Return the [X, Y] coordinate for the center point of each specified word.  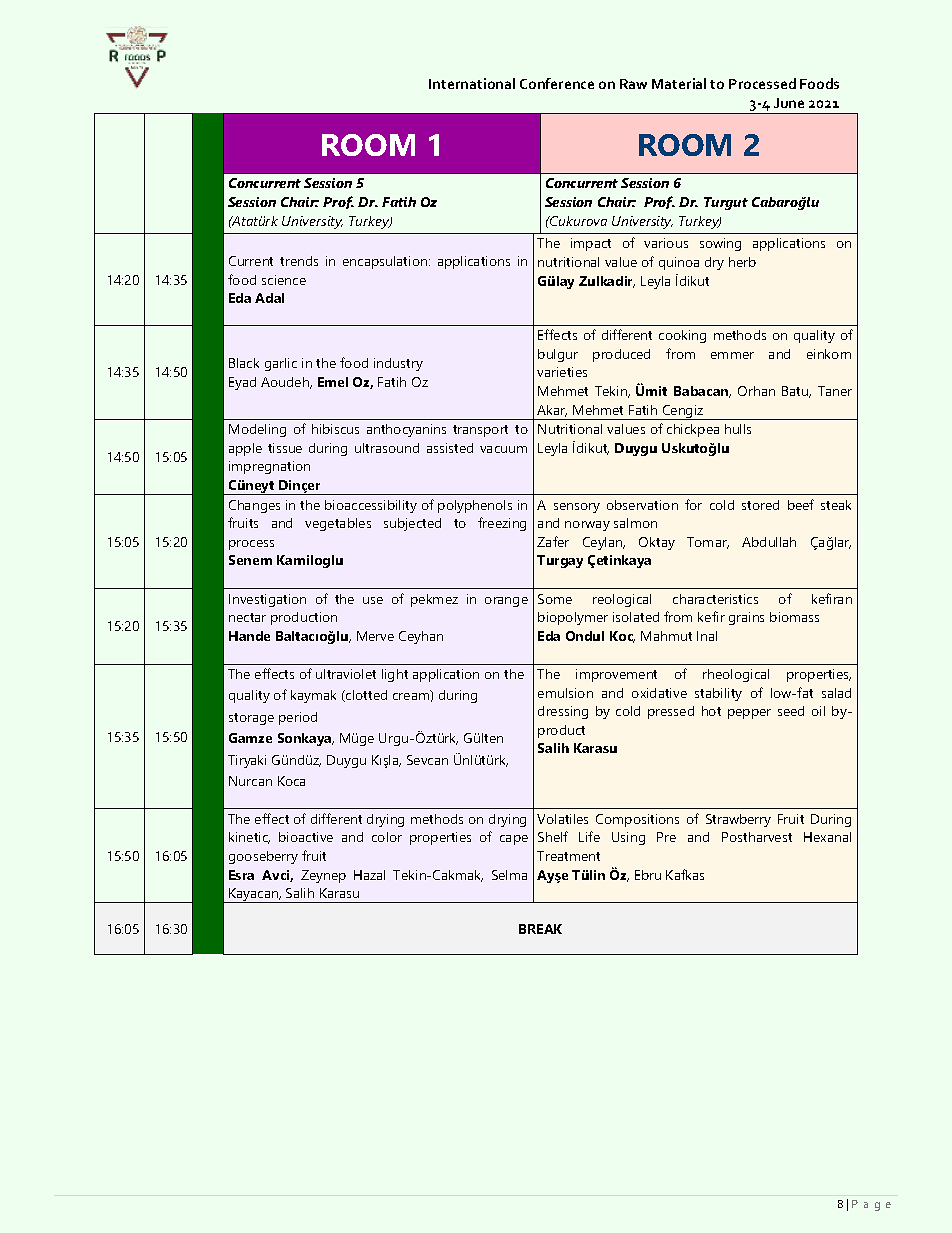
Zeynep [323, 876]
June [789, 103]
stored [760, 505]
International [472, 83]
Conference [557, 83]
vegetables [338, 524]
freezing [502, 524]
